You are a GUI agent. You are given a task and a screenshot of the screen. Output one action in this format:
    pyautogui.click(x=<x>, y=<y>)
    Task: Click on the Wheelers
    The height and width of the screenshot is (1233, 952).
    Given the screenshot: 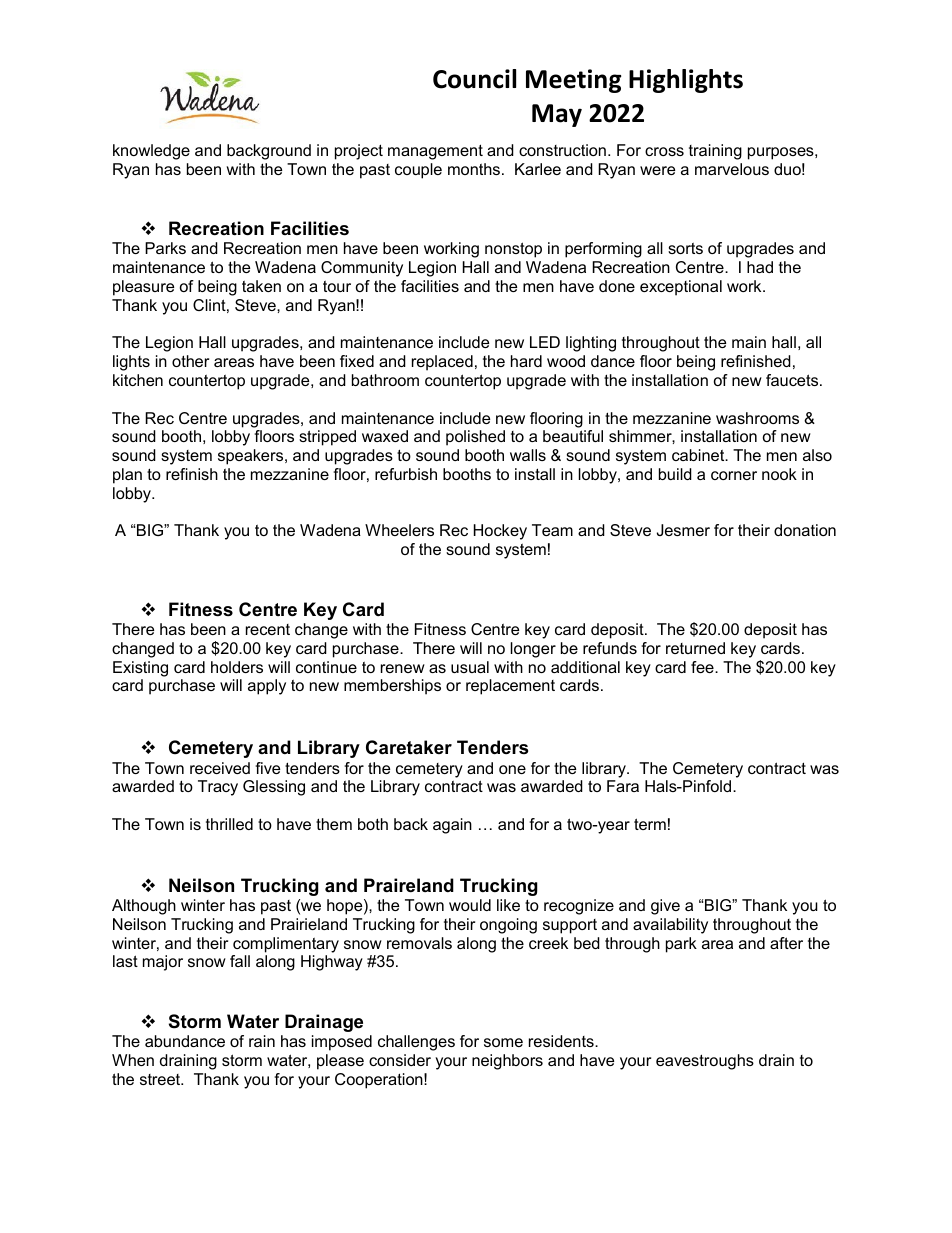 What is the action you would take?
    pyautogui.click(x=399, y=530)
